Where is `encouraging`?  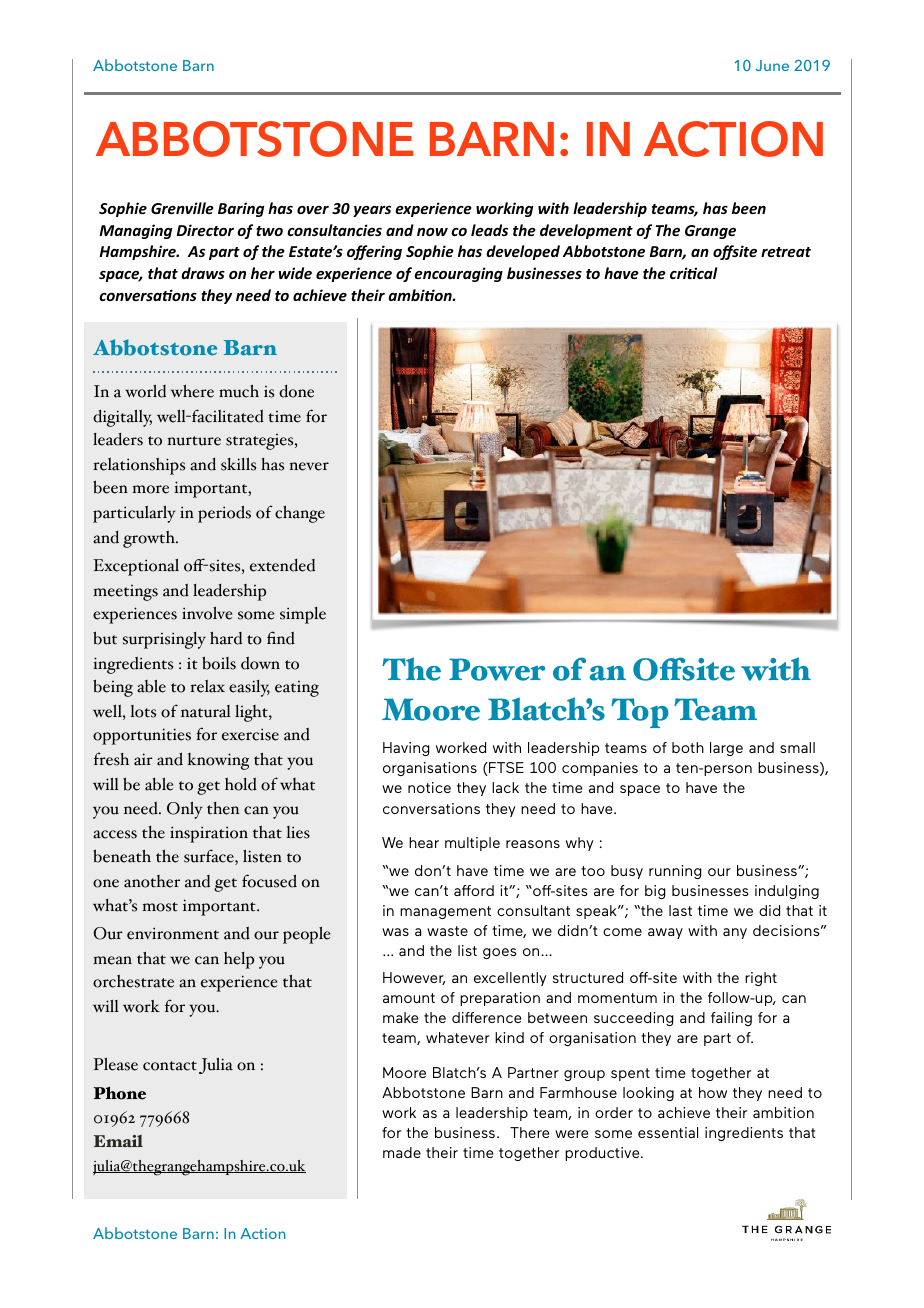 encouraging is located at coordinates (458, 274).
